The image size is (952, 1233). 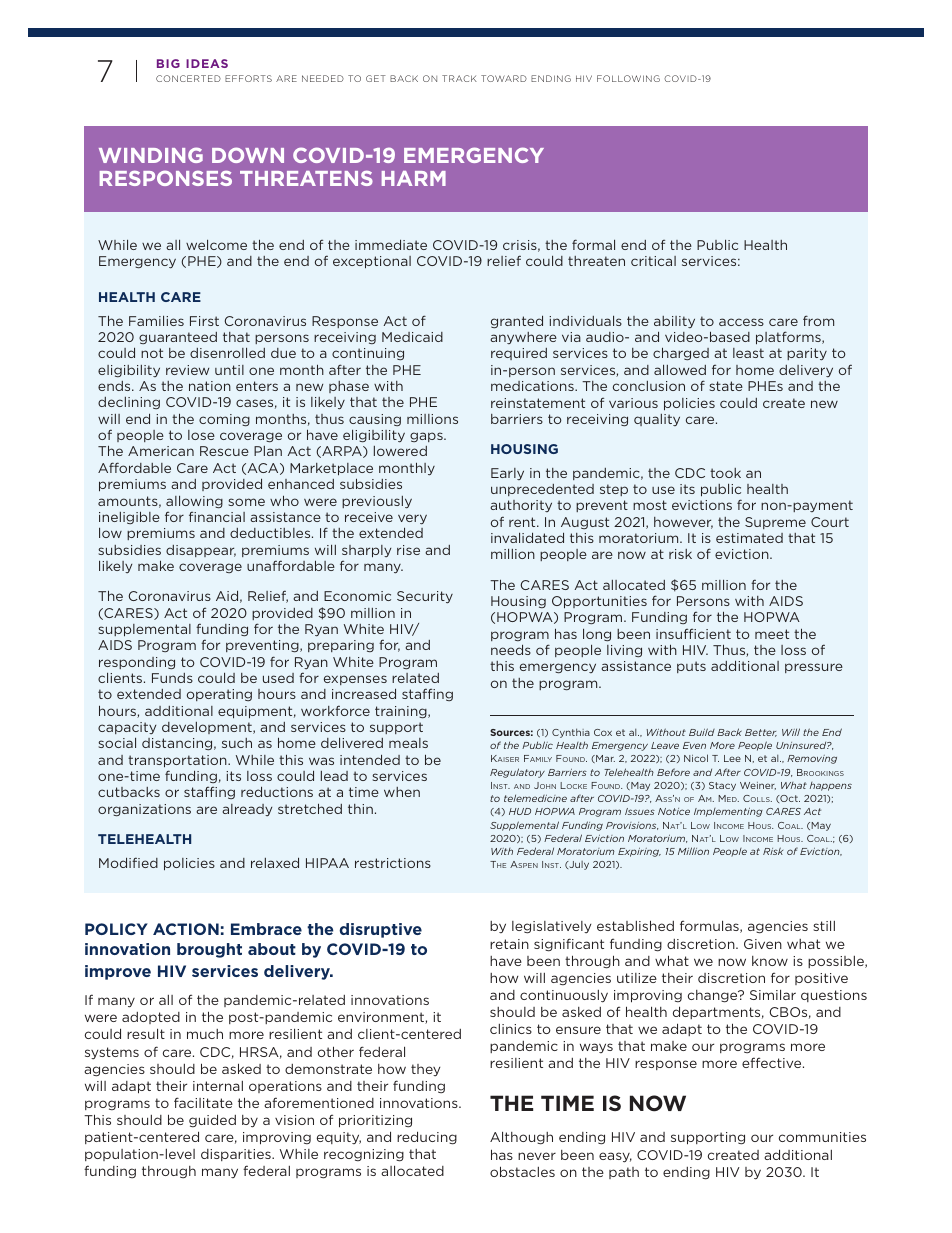 I want to click on Given, so click(x=763, y=944).
